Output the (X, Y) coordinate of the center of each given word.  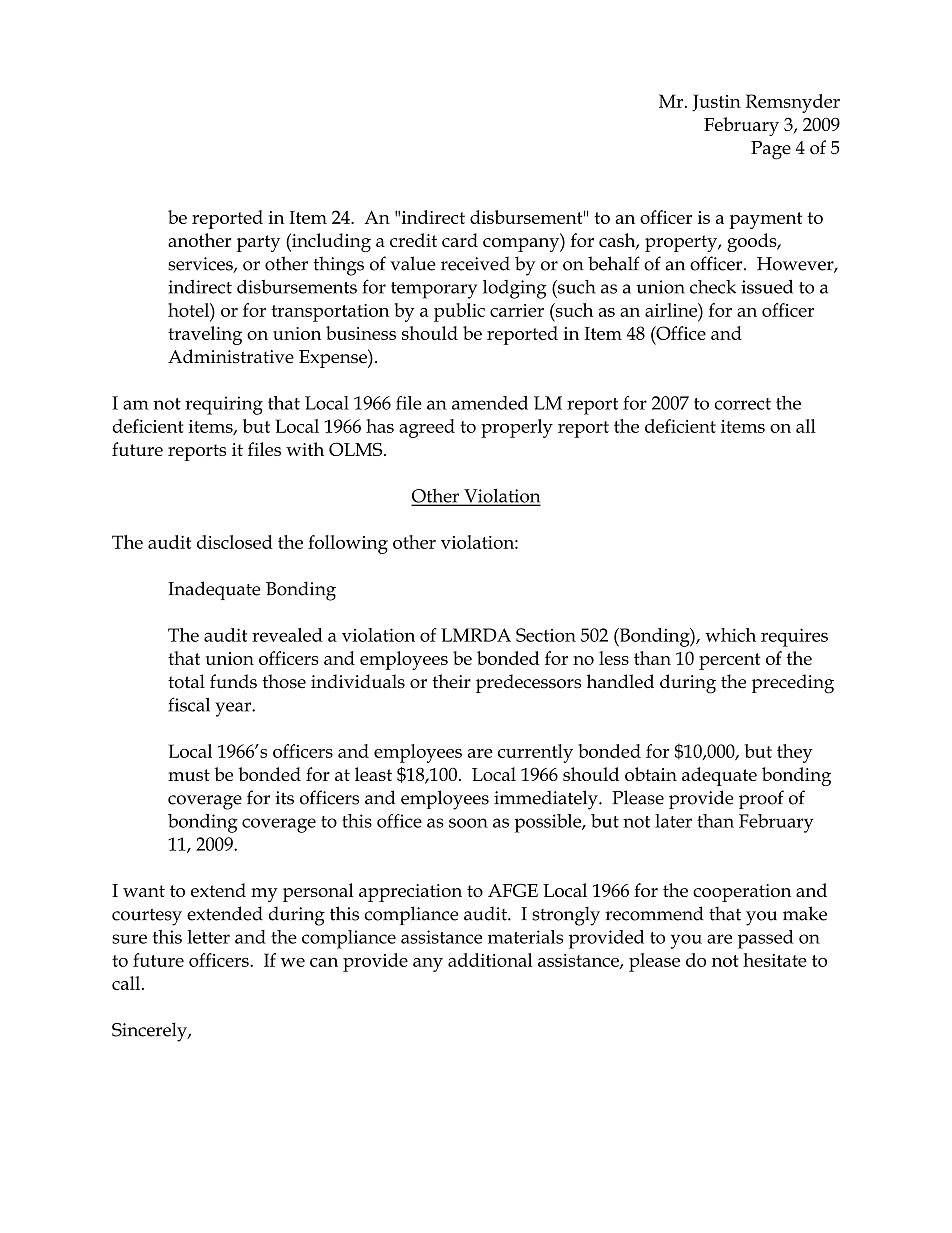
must (189, 775)
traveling (205, 335)
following (348, 544)
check (713, 287)
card (460, 240)
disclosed (235, 542)
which (730, 635)
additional (490, 960)
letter (208, 937)
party (259, 243)
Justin (716, 103)
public (459, 312)
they (795, 753)
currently (535, 753)
